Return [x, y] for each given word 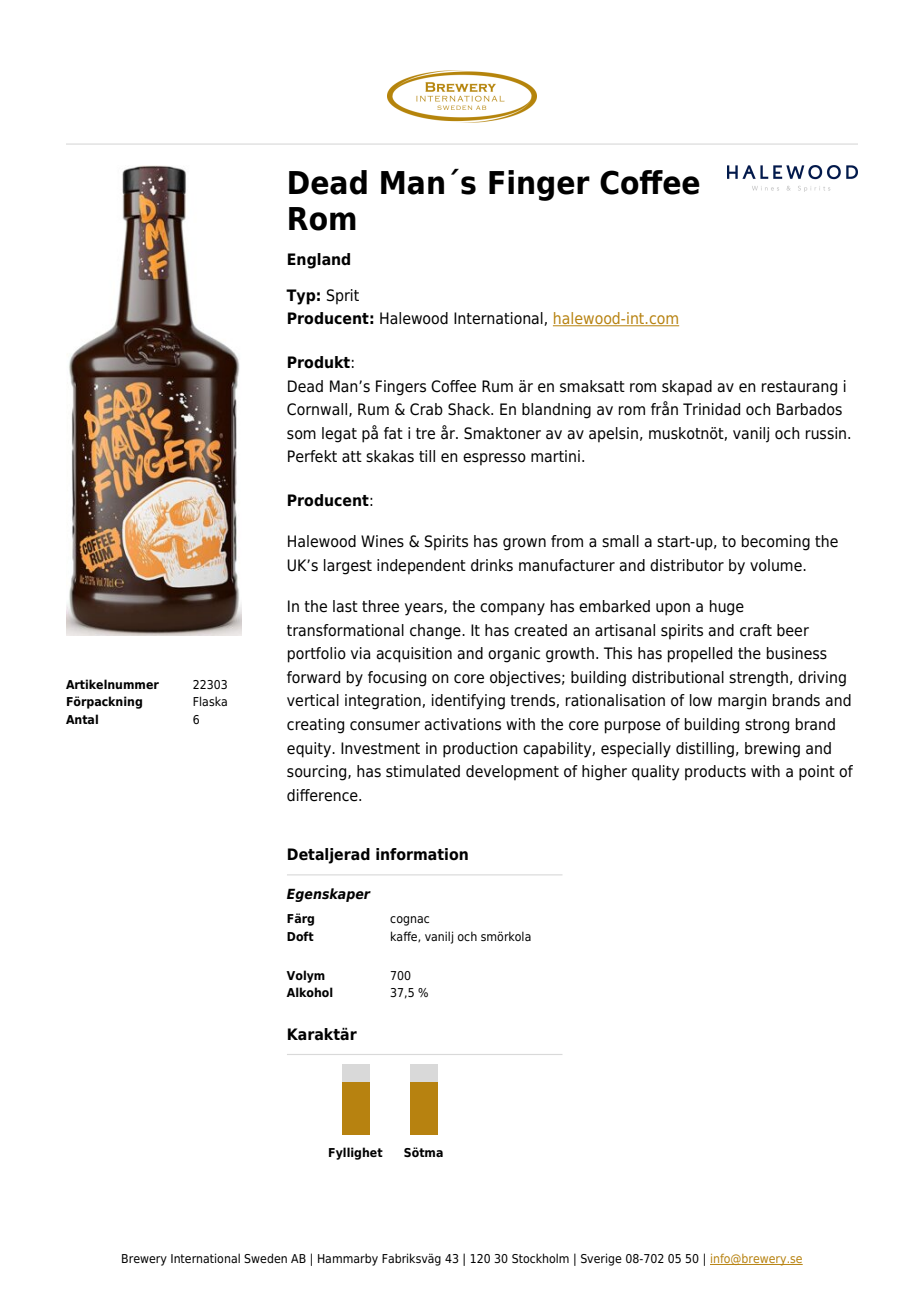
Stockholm [540, 1258]
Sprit [343, 297]
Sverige [601, 1259]
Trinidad [711, 409]
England [319, 261]
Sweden [265, 1258]
